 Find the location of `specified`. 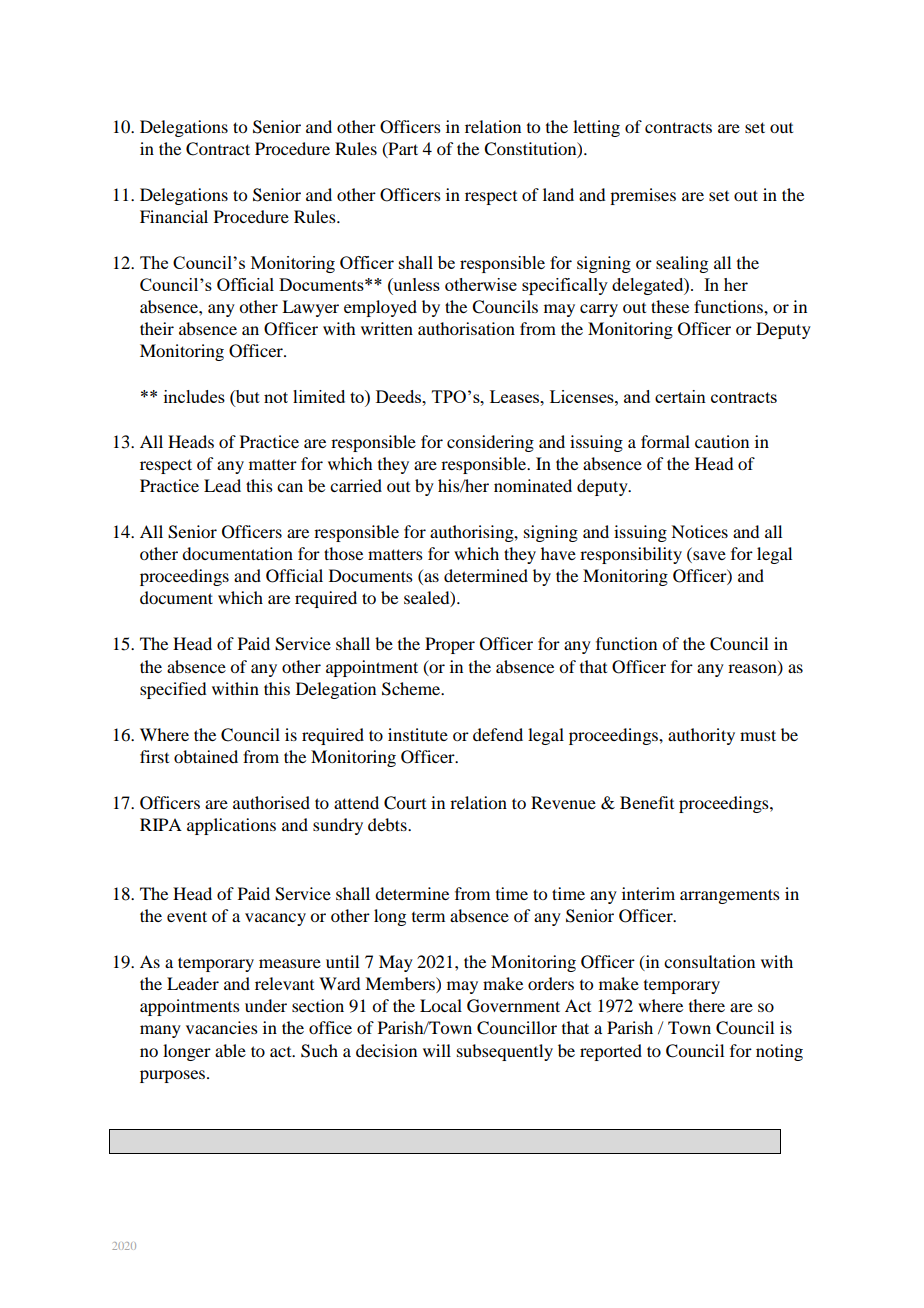

specified is located at coordinates (173, 690).
